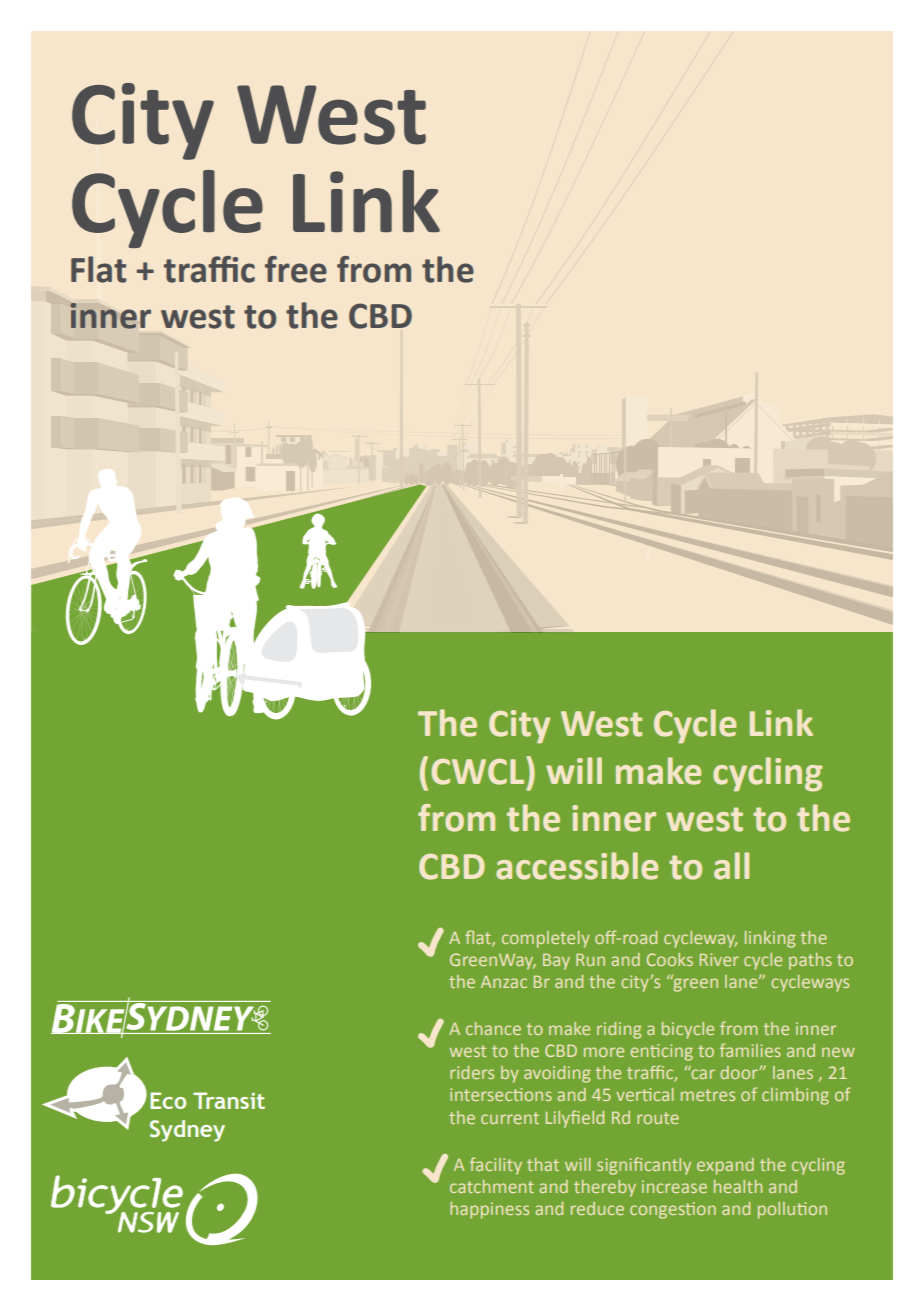 The height and width of the document is (1311, 924). What do you see at coordinates (556, 961) in the document?
I see `Bay` at bounding box center [556, 961].
